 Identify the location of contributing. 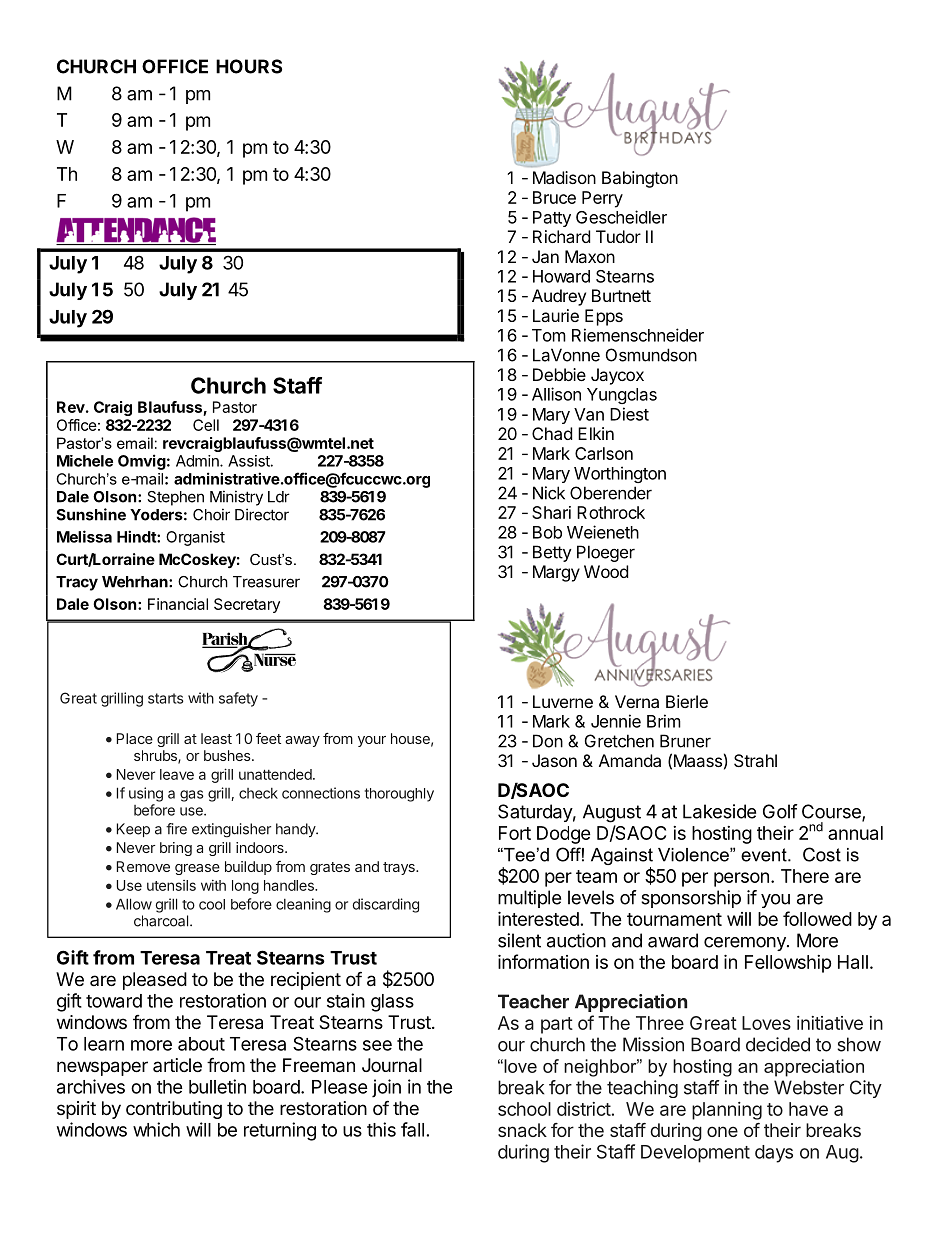
(174, 1110).
